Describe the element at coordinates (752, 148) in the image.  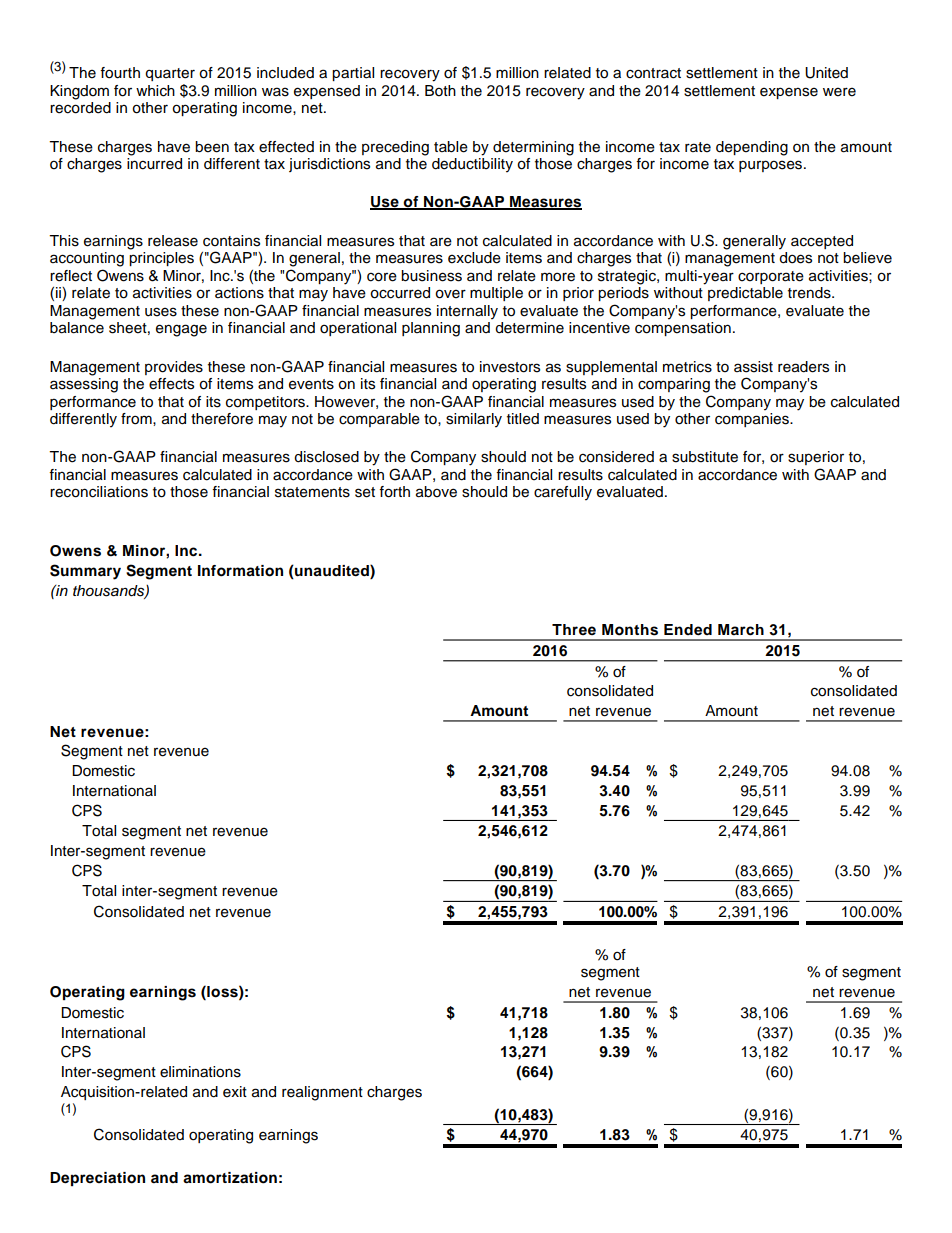
I see `depending` at that location.
